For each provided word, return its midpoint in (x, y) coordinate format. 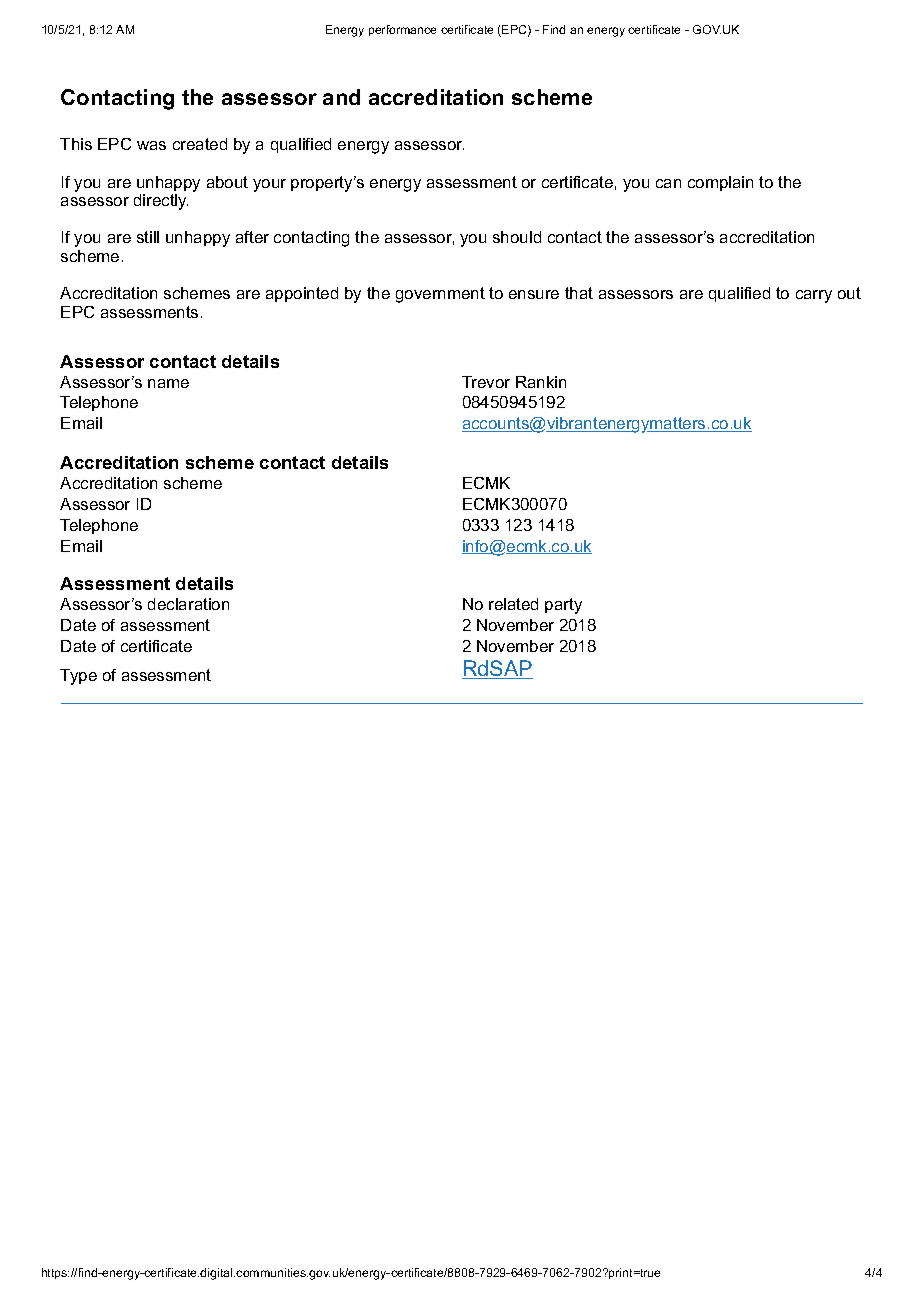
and (341, 97)
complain (720, 183)
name (168, 383)
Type (78, 677)
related (513, 604)
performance (402, 30)
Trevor (486, 382)
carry (814, 296)
